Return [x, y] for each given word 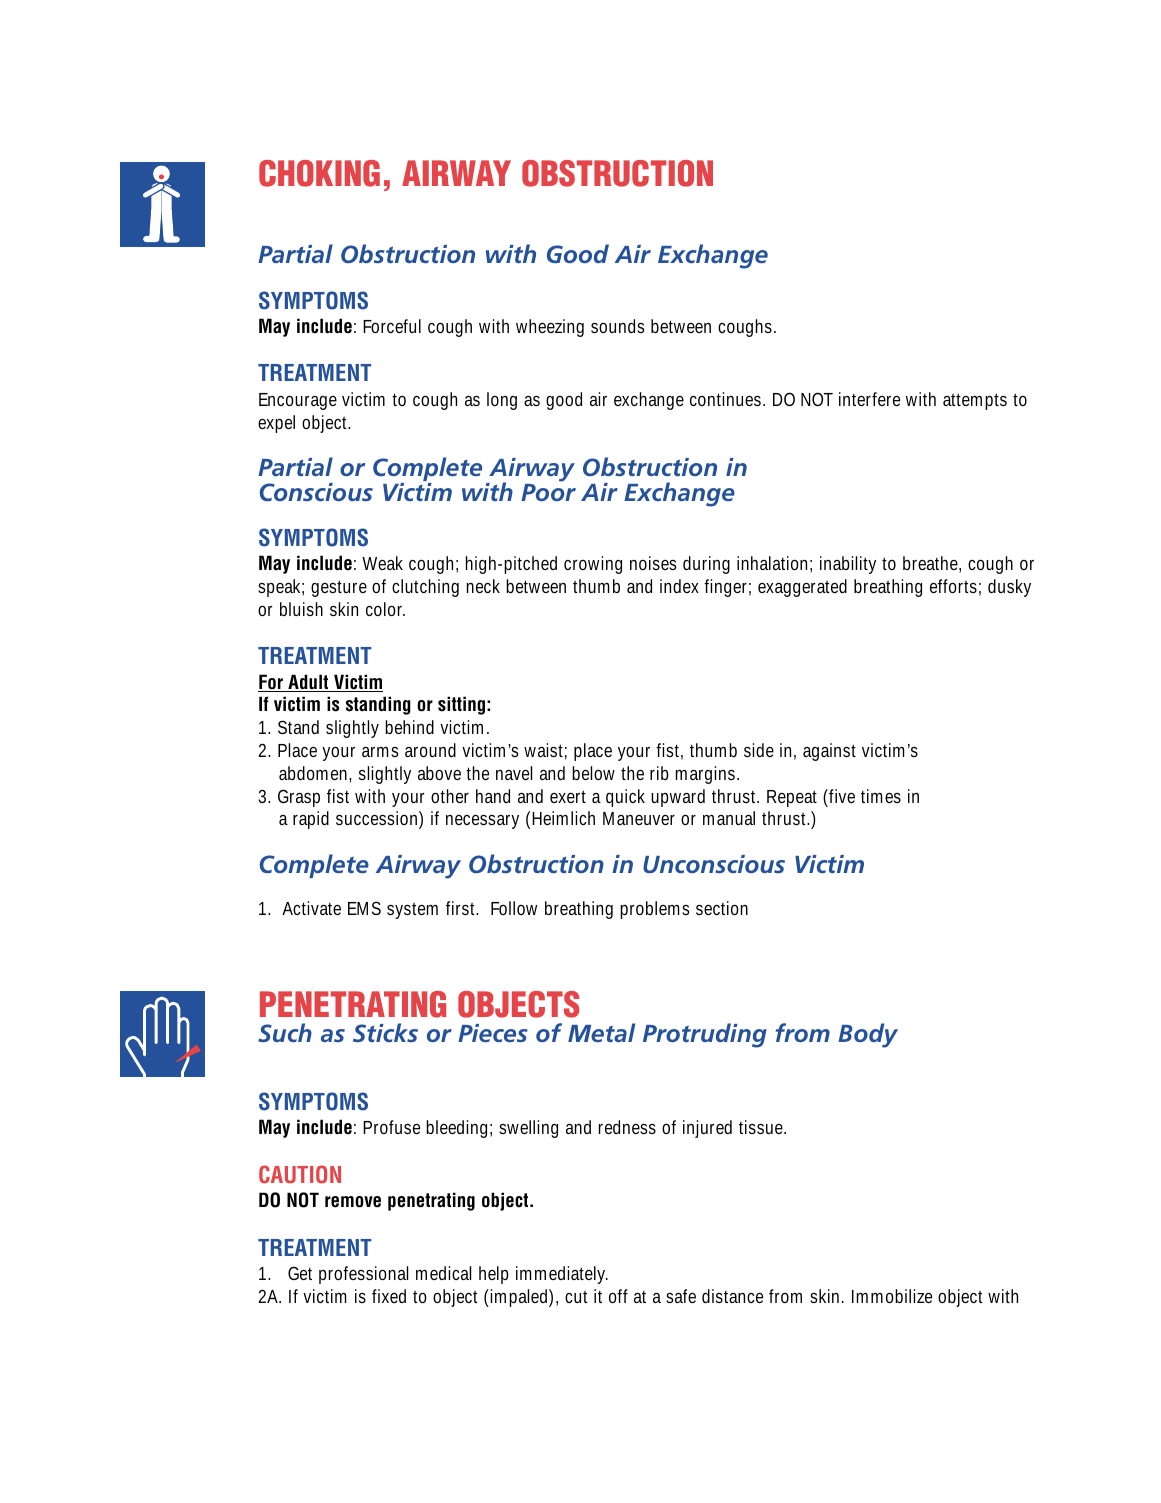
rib [659, 773]
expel [276, 424]
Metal [601, 1032]
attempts [975, 401]
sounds [617, 326]
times [881, 796]
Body [868, 1035]
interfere [869, 399]
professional [363, 1275]
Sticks [385, 1032]
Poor [548, 492]
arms [380, 752]
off [618, 1296]
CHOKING [319, 173]
